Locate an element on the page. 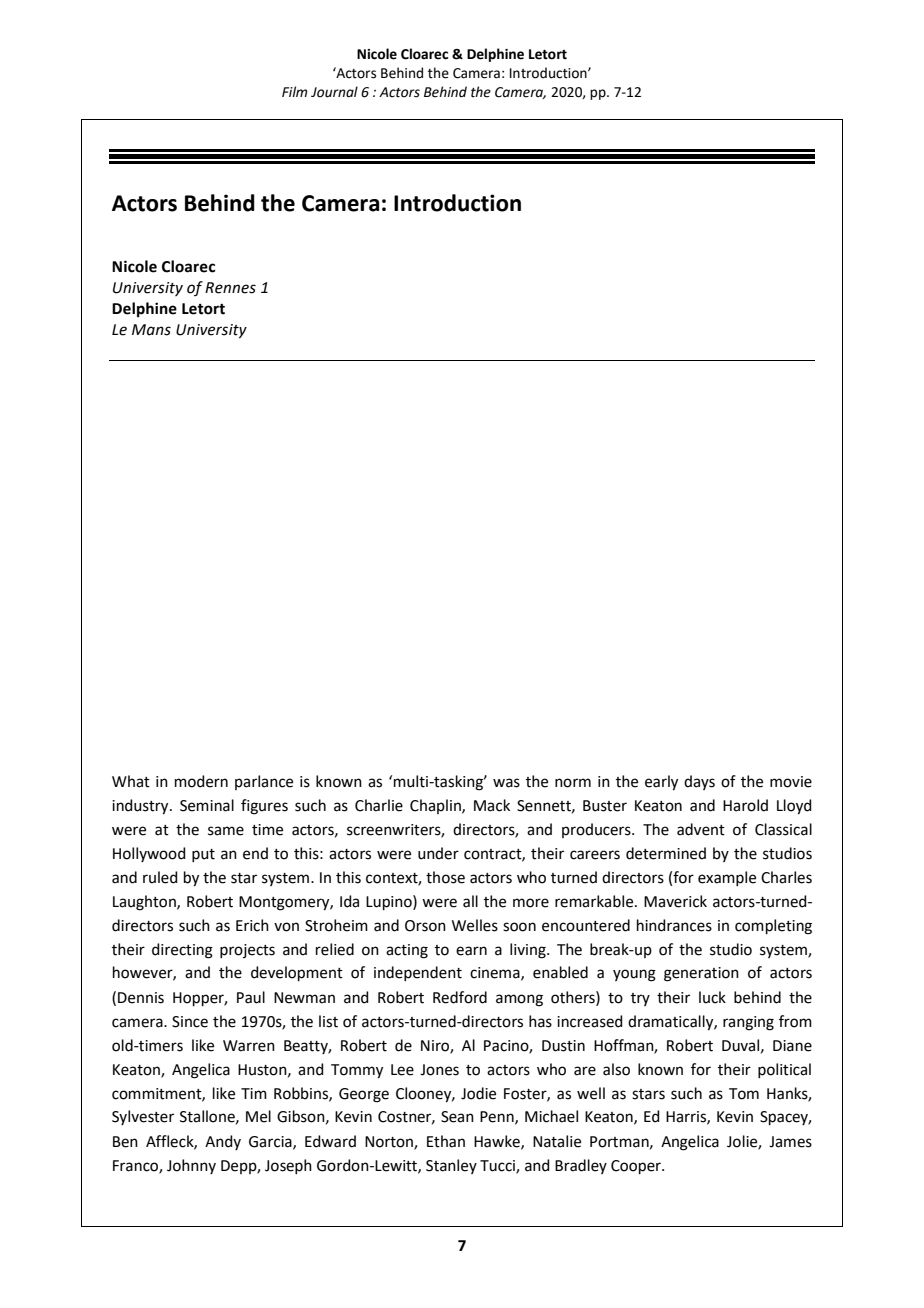  days is located at coordinates (699, 782).
